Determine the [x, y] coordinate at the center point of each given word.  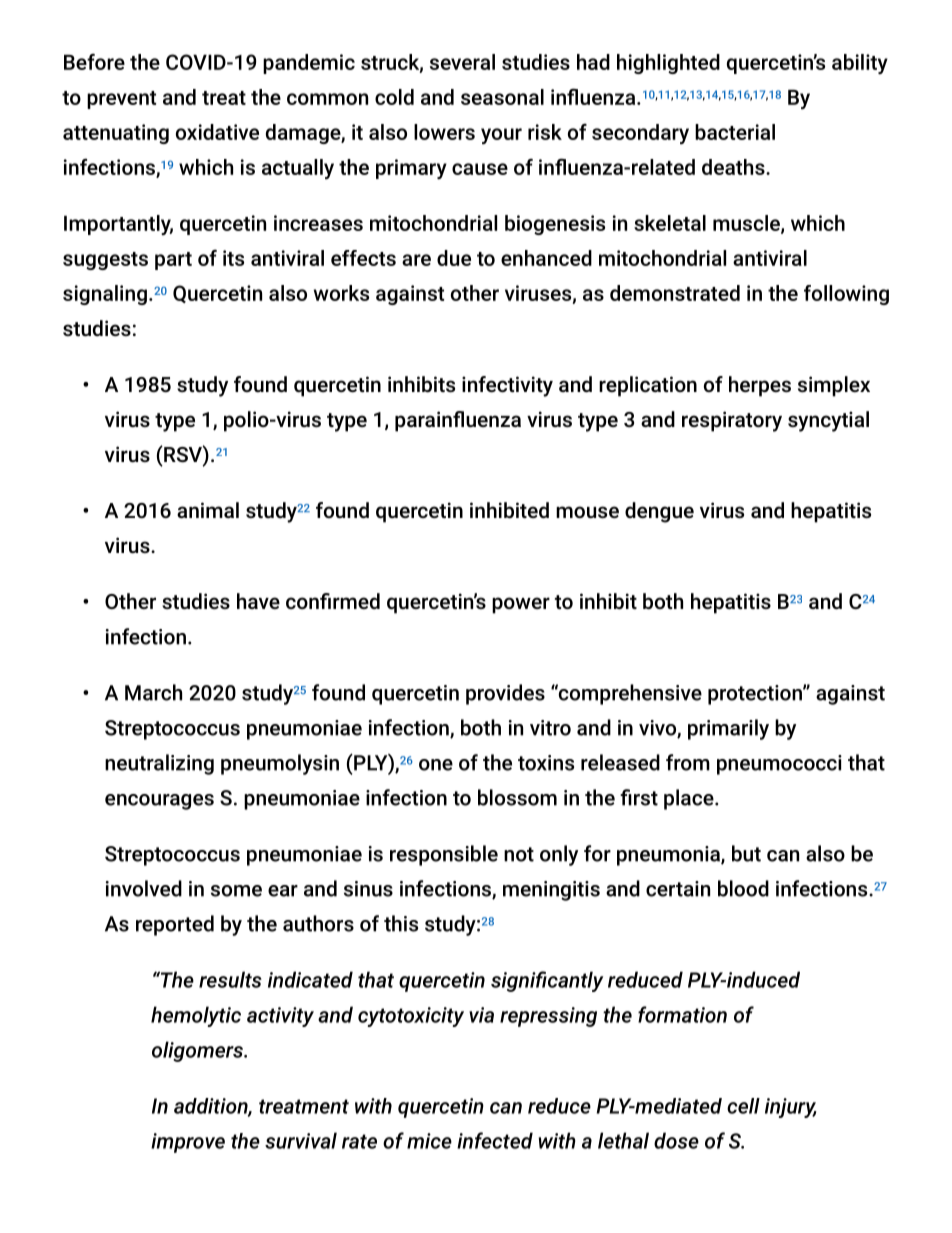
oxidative [217, 132]
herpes [760, 386]
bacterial [735, 132]
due [454, 258]
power [521, 605]
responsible [444, 855]
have [258, 601]
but [746, 853]
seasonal [502, 97]
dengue [659, 512]
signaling [105, 295]
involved [144, 888]
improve [188, 1143]
